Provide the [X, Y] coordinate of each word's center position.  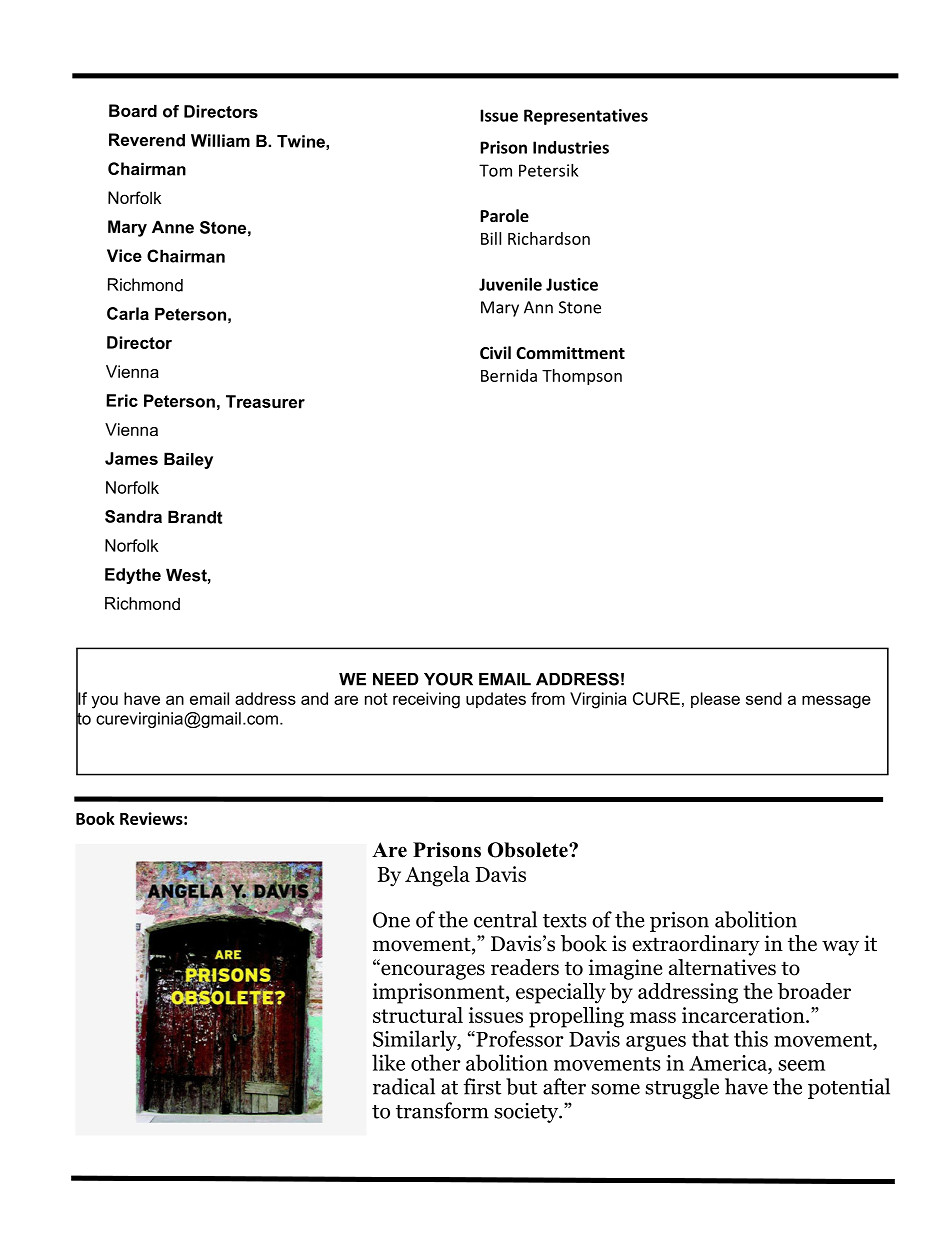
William [220, 140]
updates [496, 700]
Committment [570, 352]
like [388, 1062]
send [764, 698]
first [482, 1086]
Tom [495, 170]
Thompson [582, 377]
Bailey [188, 460]
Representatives [586, 117]
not [376, 699]
